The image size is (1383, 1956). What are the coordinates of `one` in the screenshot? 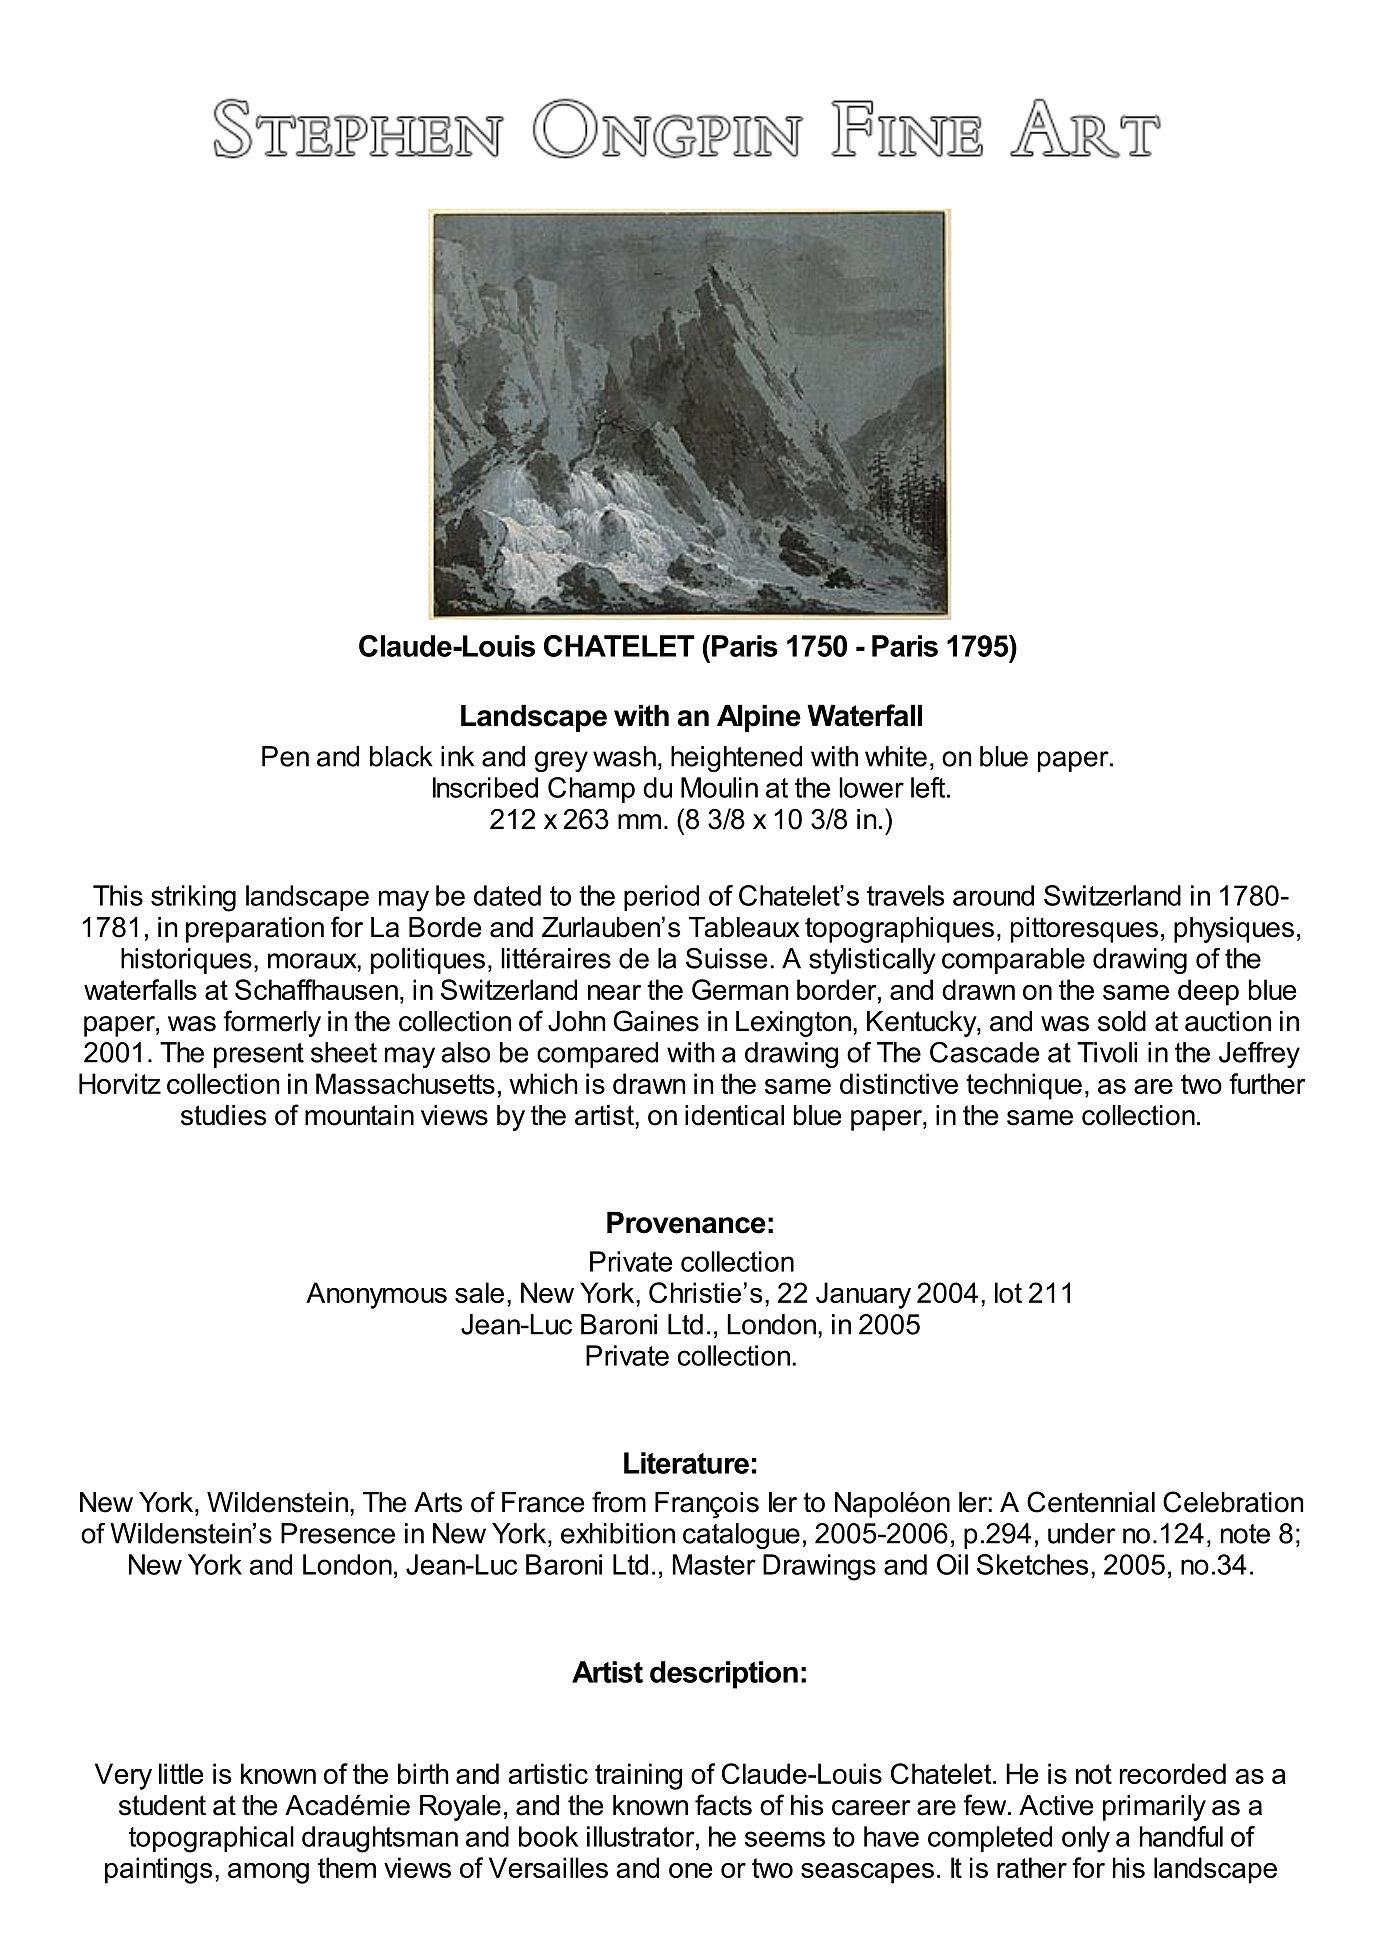 It's located at (691, 1870).
